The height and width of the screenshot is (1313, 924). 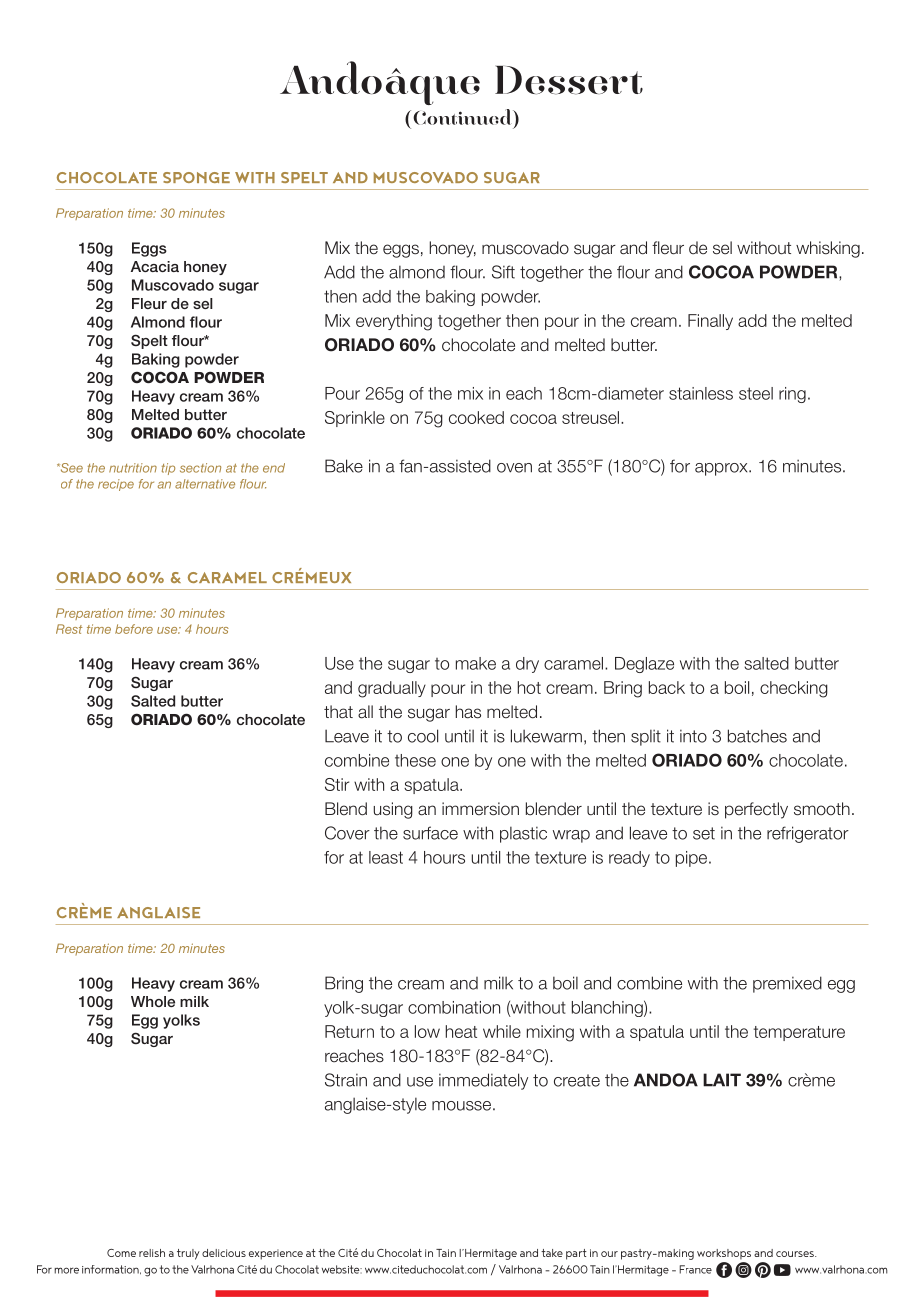 I want to click on before, so click(x=134, y=629).
